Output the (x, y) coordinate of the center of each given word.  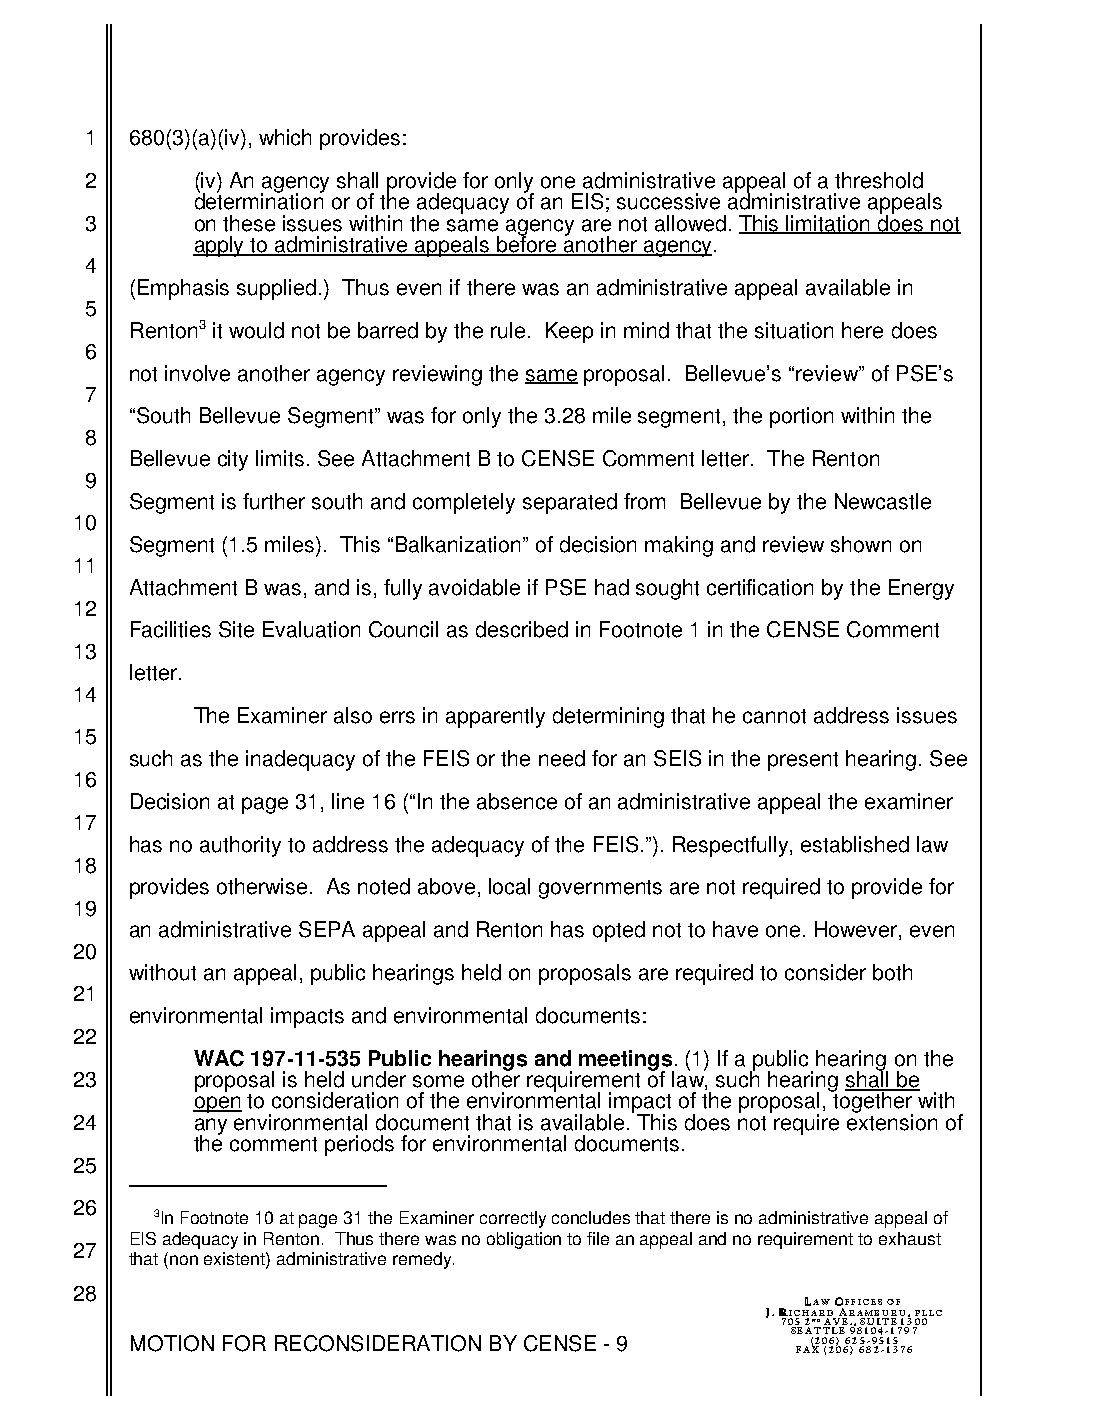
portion (801, 417)
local (509, 886)
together (873, 1103)
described (522, 629)
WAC (219, 1058)
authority (240, 846)
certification (760, 587)
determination (259, 200)
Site (236, 629)
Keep (569, 332)
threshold (879, 180)
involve (197, 373)
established (855, 844)
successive (668, 201)
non (184, 1260)
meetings (626, 1061)
